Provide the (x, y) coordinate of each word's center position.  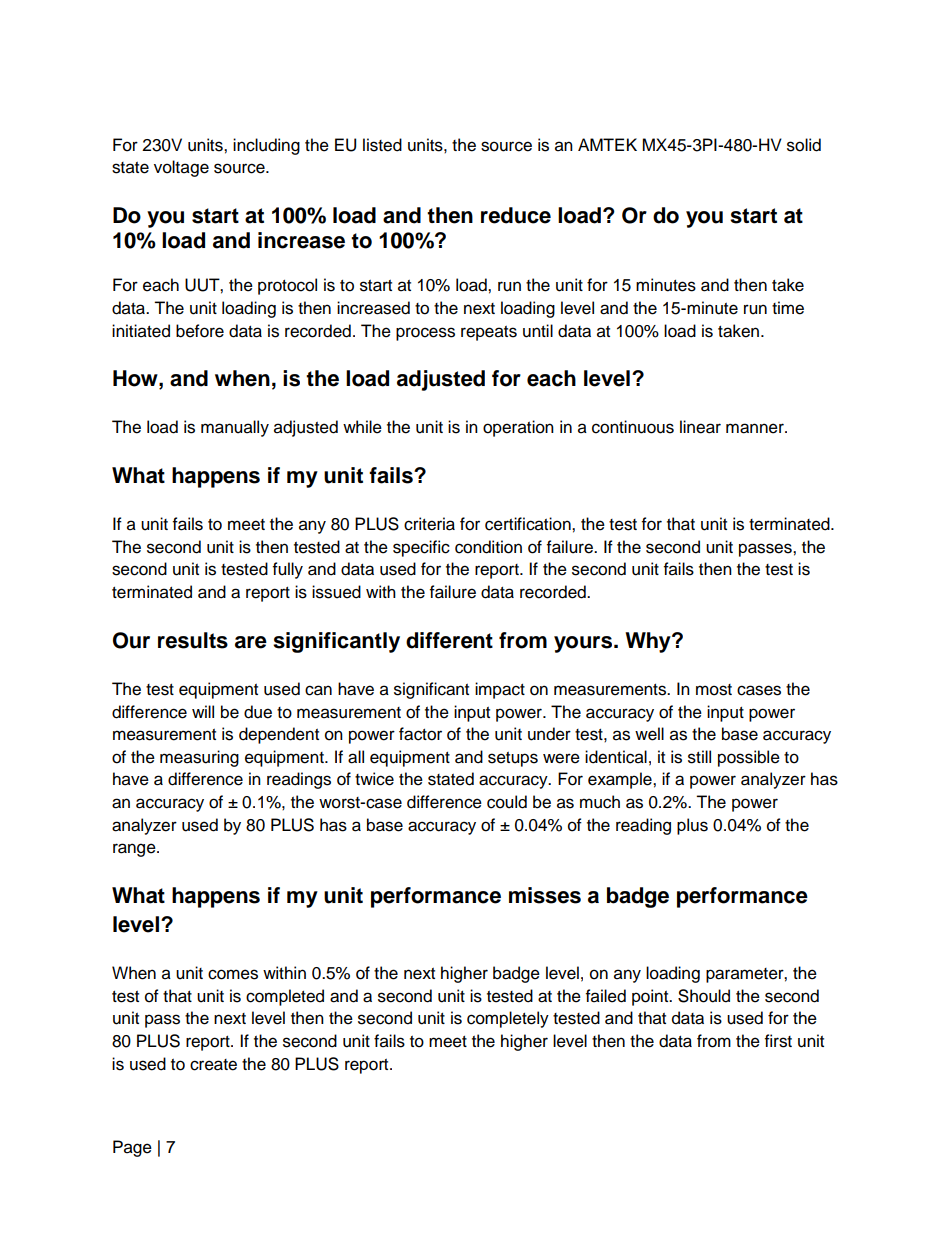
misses (545, 895)
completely (508, 1019)
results (193, 640)
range (135, 850)
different (449, 640)
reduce (516, 215)
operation (518, 428)
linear (700, 427)
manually (235, 428)
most (714, 690)
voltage (181, 168)
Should (704, 996)
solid (804, 145)
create (213, 1065)
